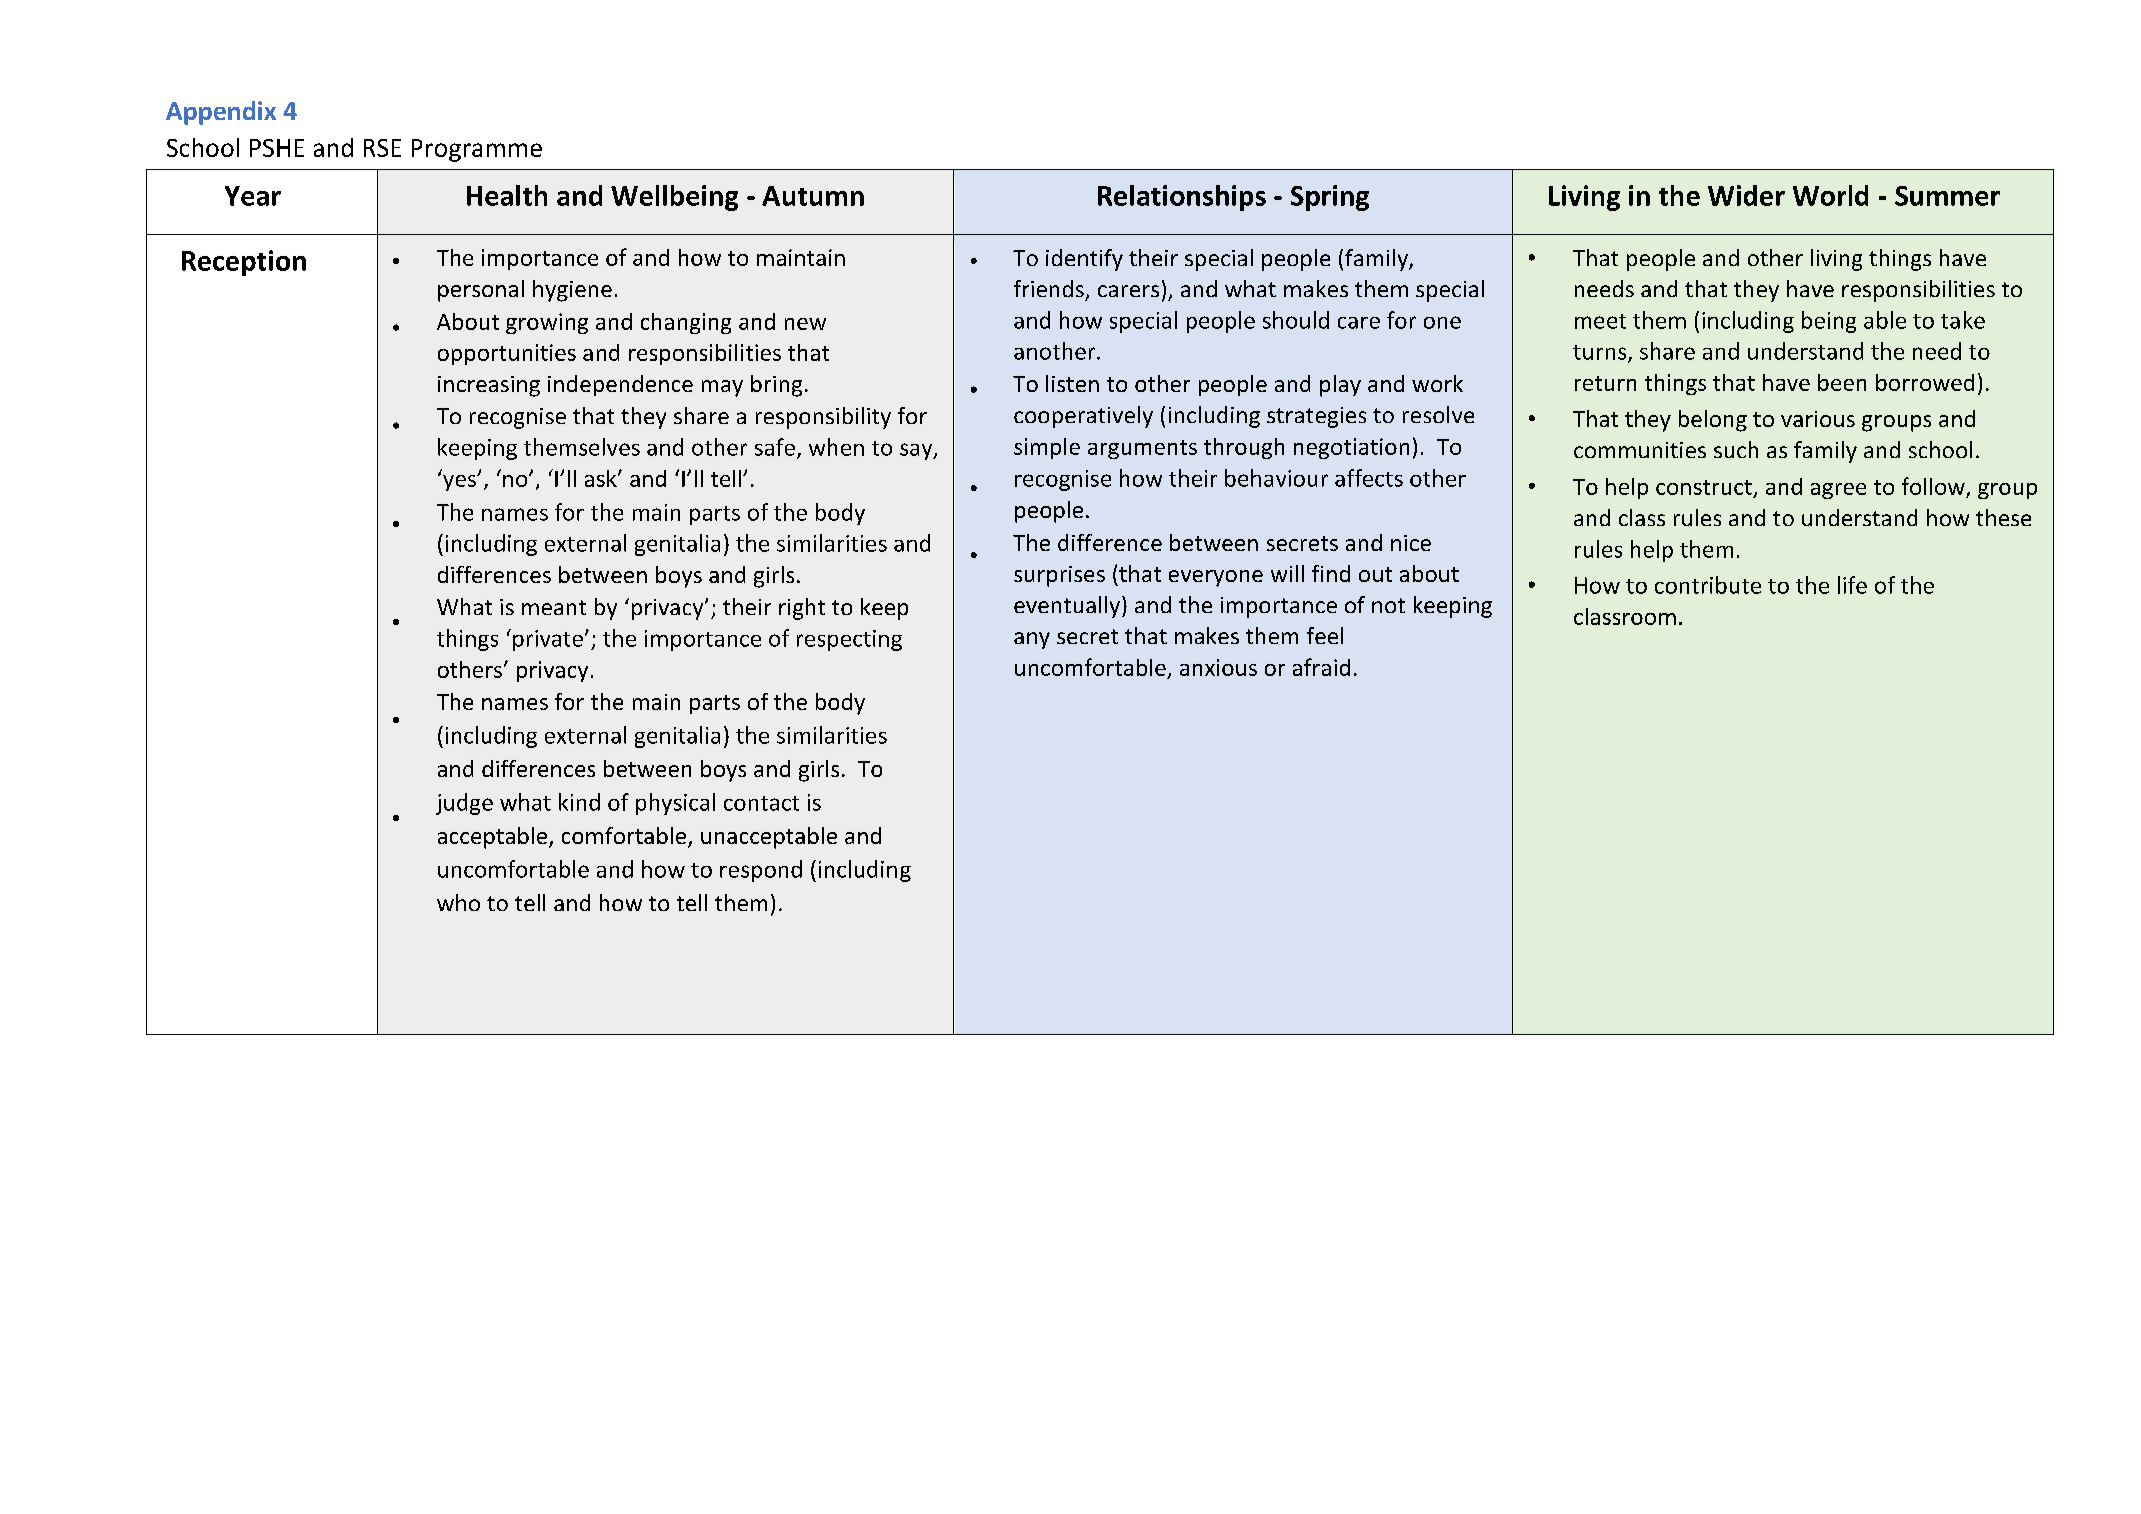 This screenshot has width=2141, height=1514. What do you see at coordinates (548, 640) in the screenshot?
I see `private` at bounding box center [548, 640].
